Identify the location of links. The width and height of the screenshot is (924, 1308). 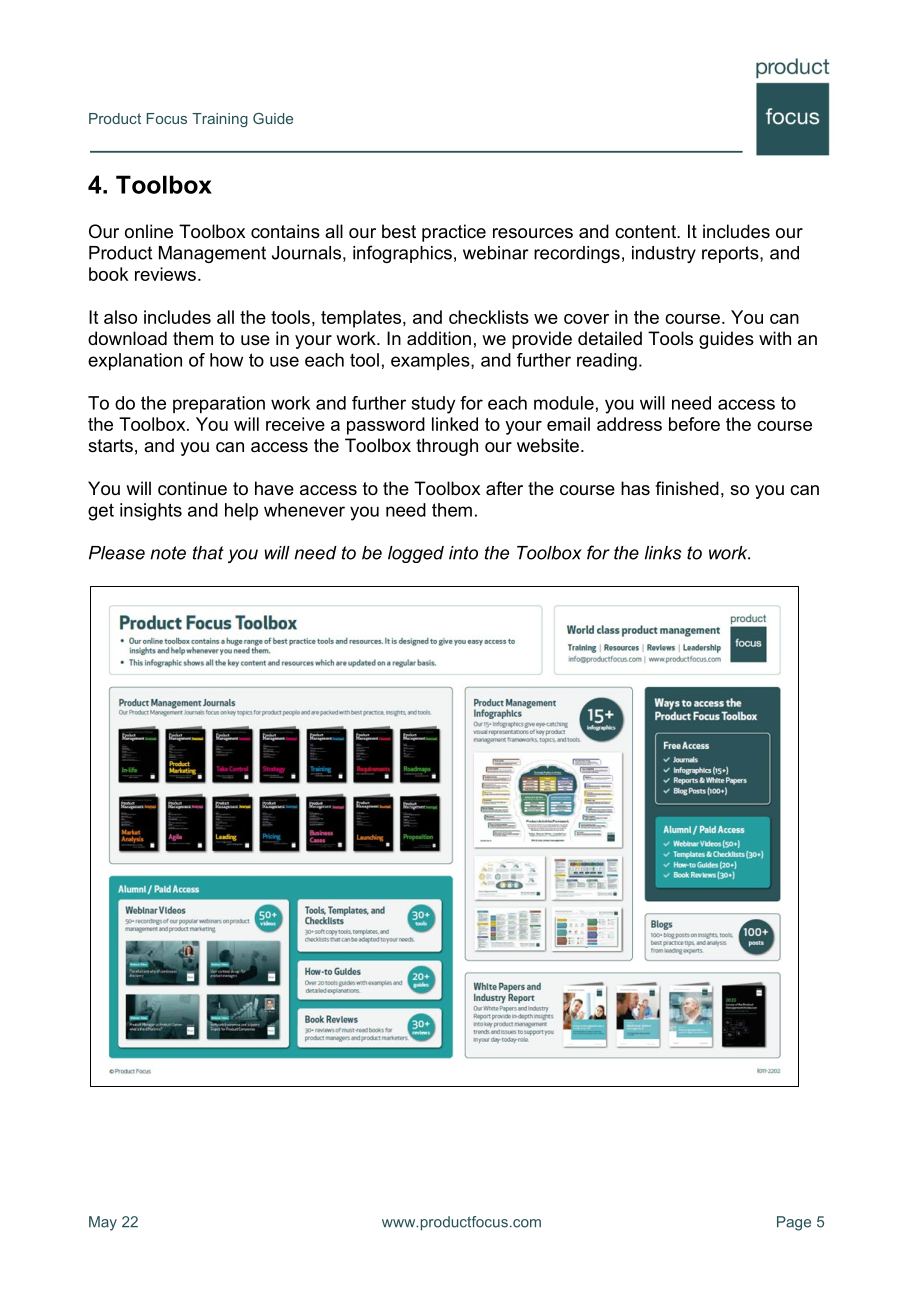
(663, 553).
